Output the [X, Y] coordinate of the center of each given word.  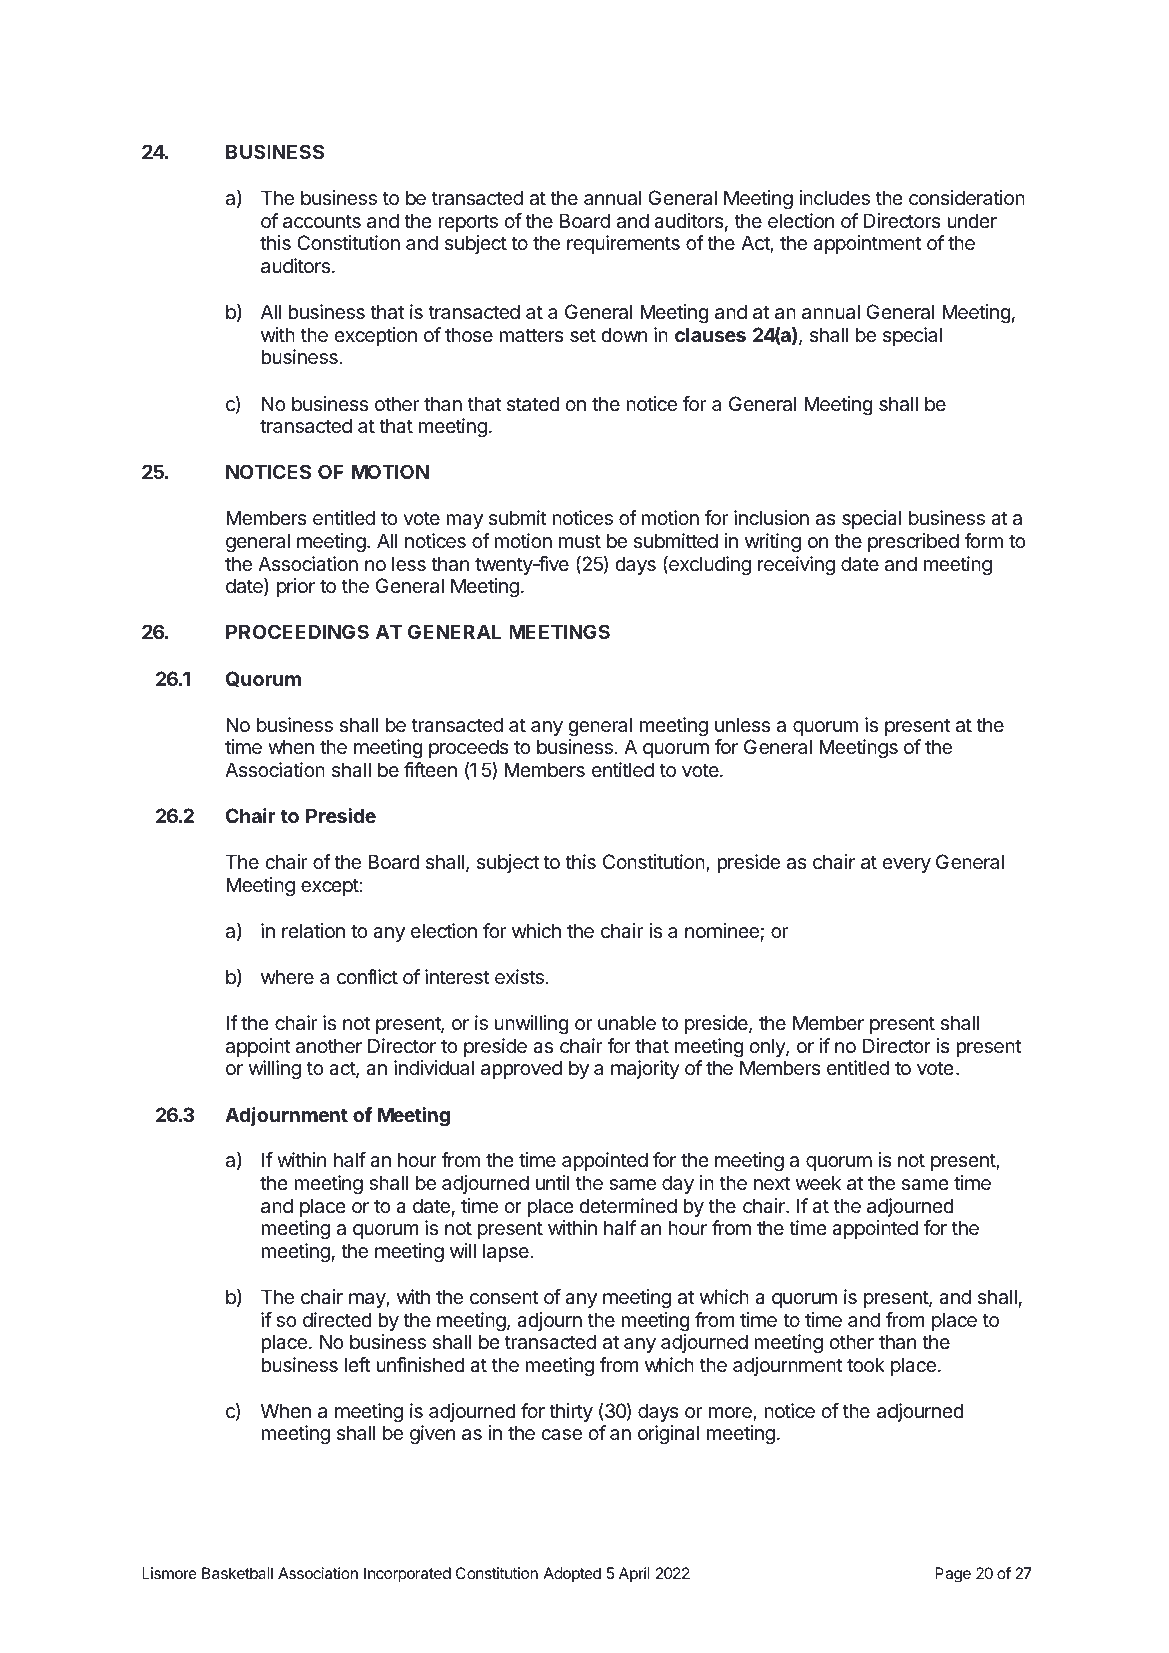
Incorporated [407, 1575]
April [634, 1574]
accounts [322, 221]
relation [313, 931]
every [906, 865]
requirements [623, 244]
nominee [722, 931]
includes [835, 198]
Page [953, 1575]
